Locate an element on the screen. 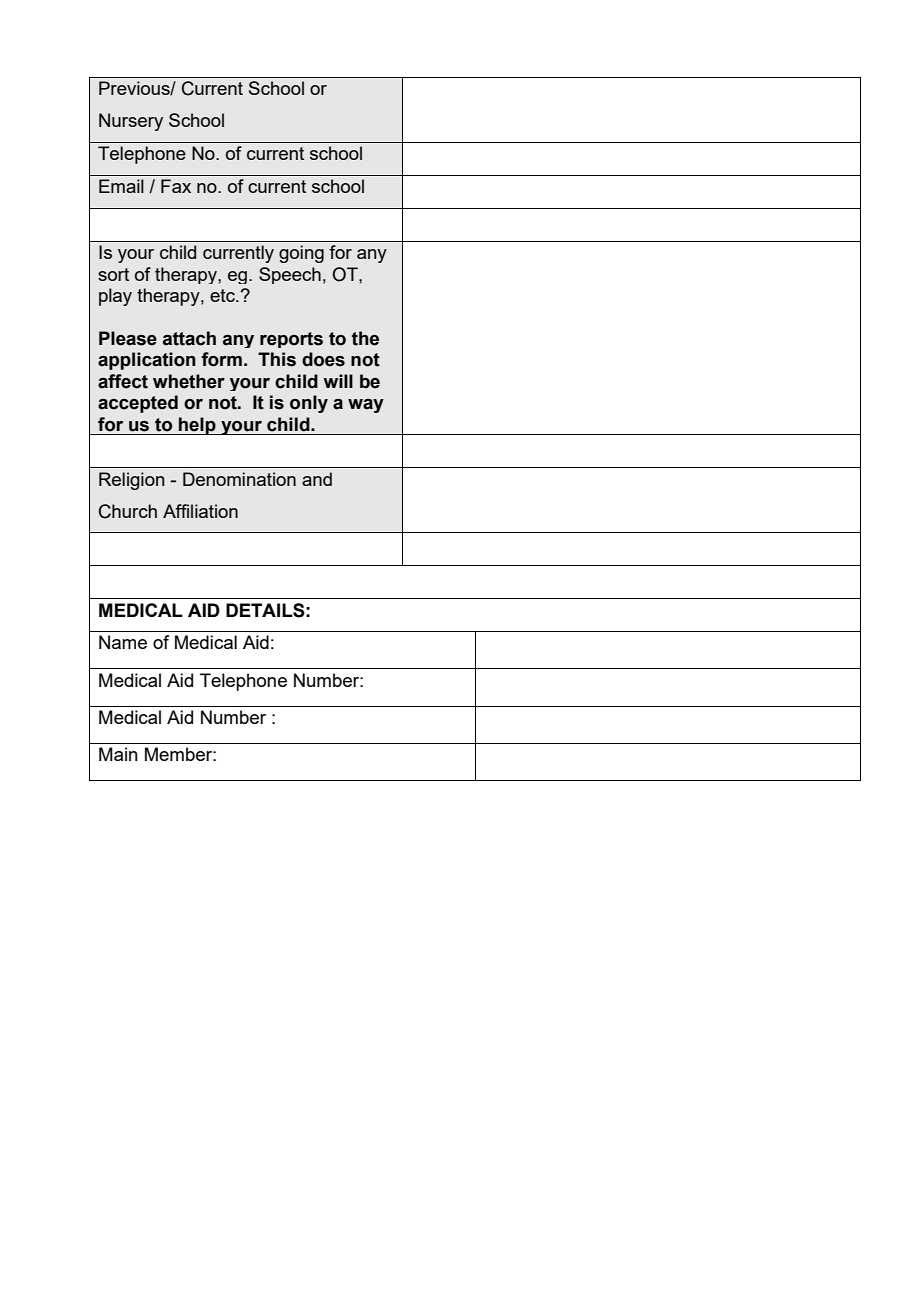 The image size is (924, 1307). Speech is located at coordinates (290, 275).
